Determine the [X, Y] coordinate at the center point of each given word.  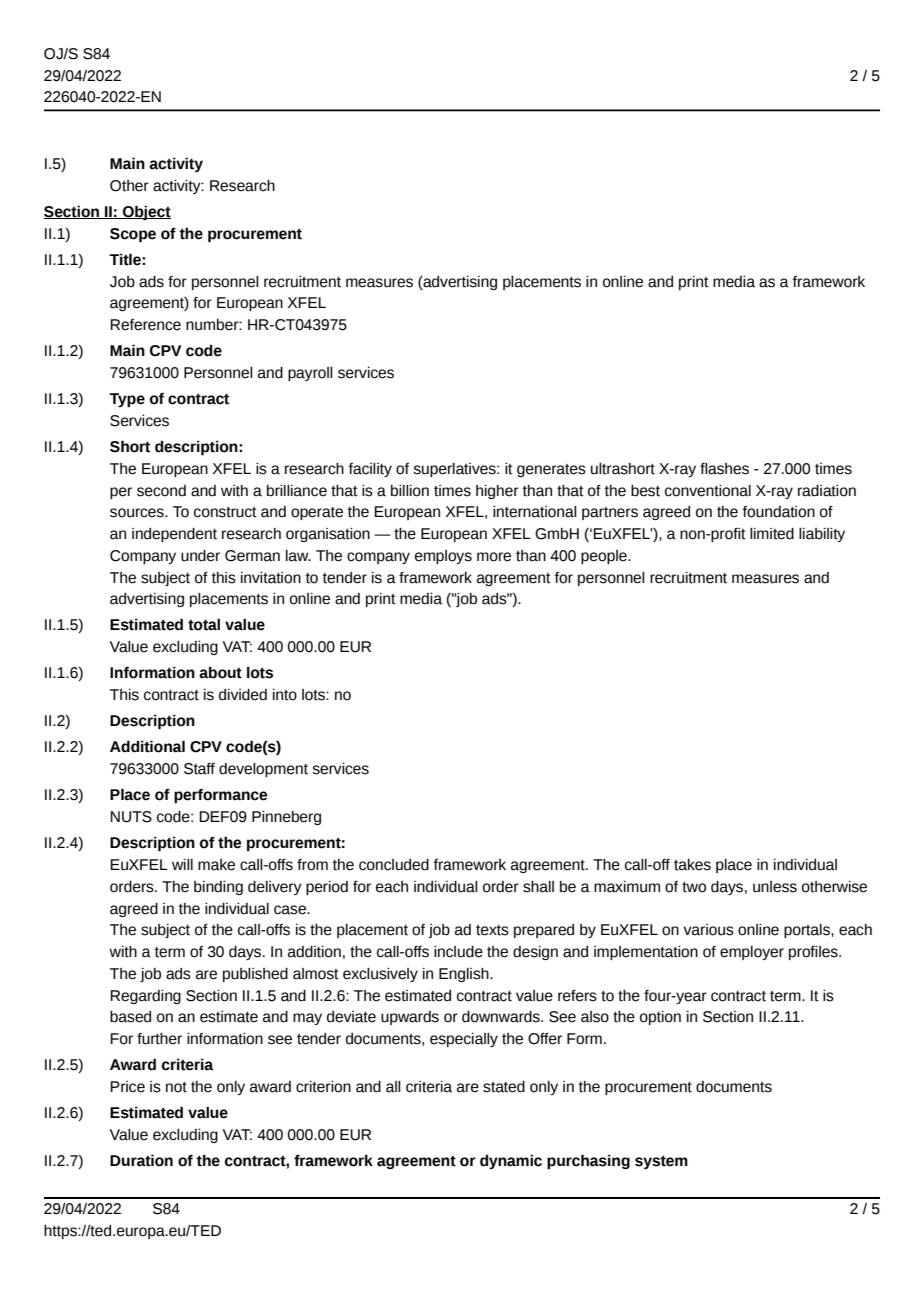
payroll [310, 374]
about [220, 673]
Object [146, 212]
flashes [724, 469]
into [285, 695]
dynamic [511, 1161]
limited [772, 534]
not [176, 1087]
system [661, 1162]
